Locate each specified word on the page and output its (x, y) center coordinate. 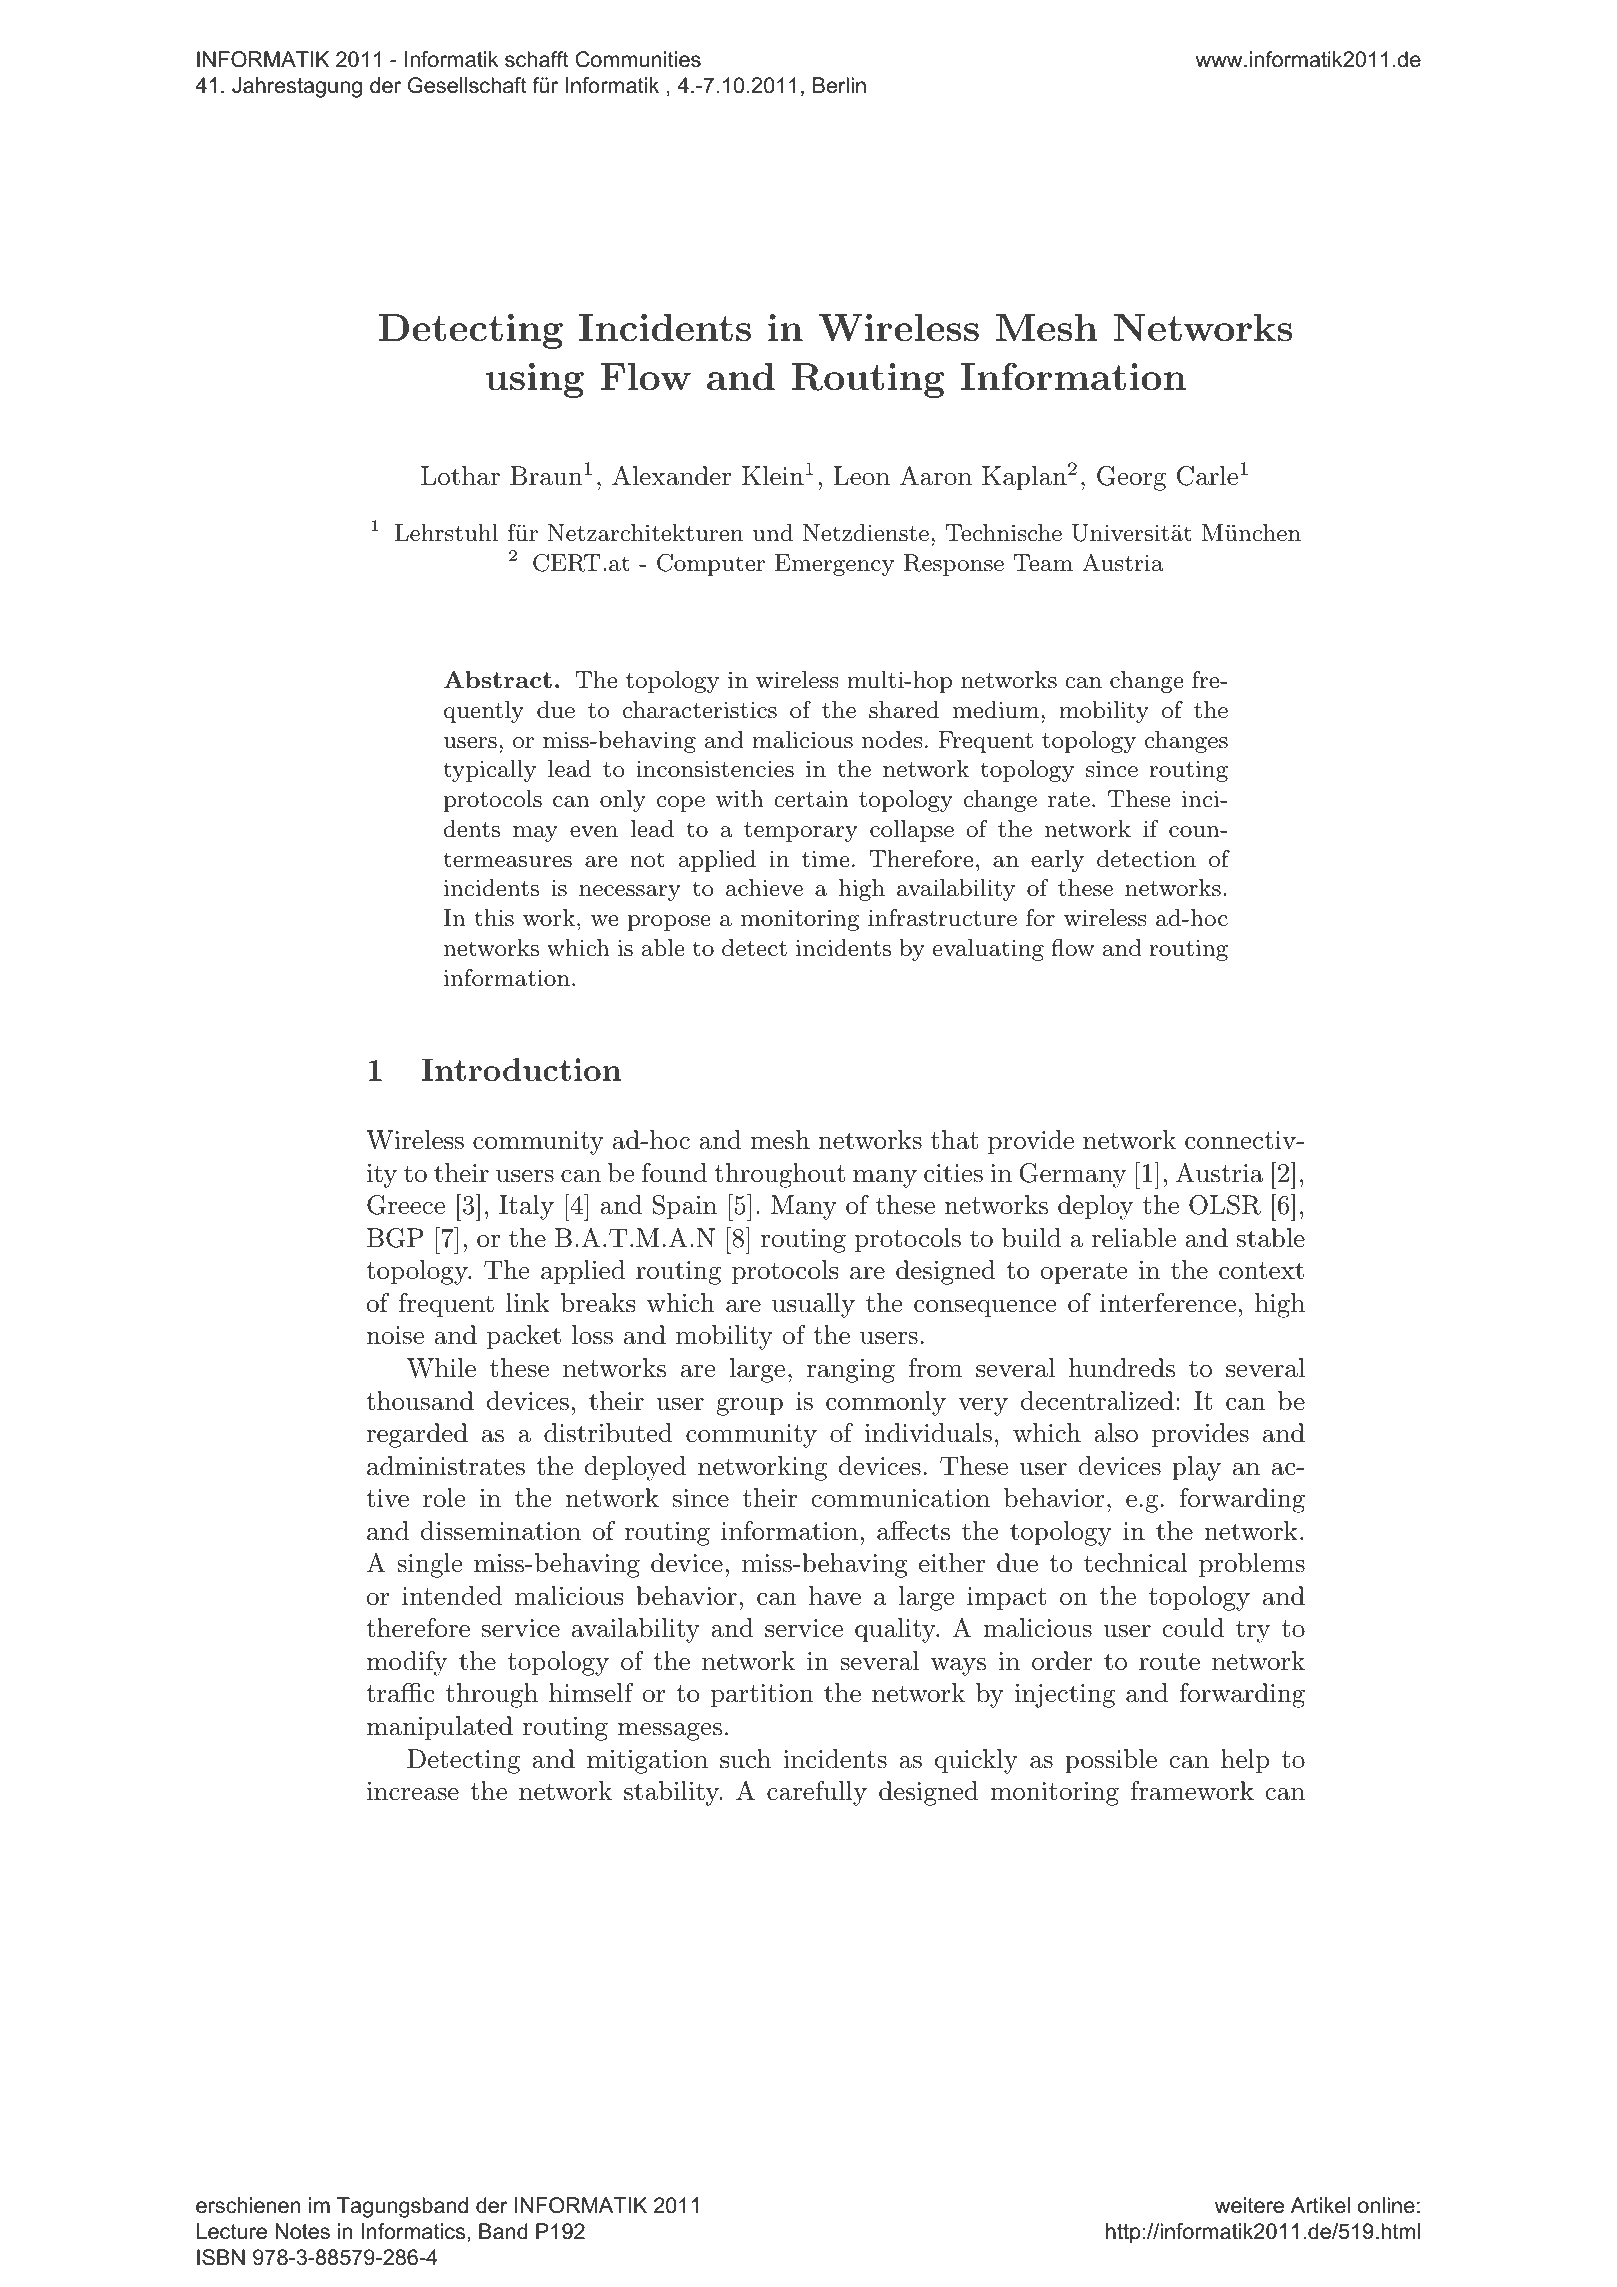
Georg (1131, 478)
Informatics (413, 2231)
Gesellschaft (467, 85)
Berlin (839, 85)
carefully (817, 1793)
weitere (1249, 2205)
